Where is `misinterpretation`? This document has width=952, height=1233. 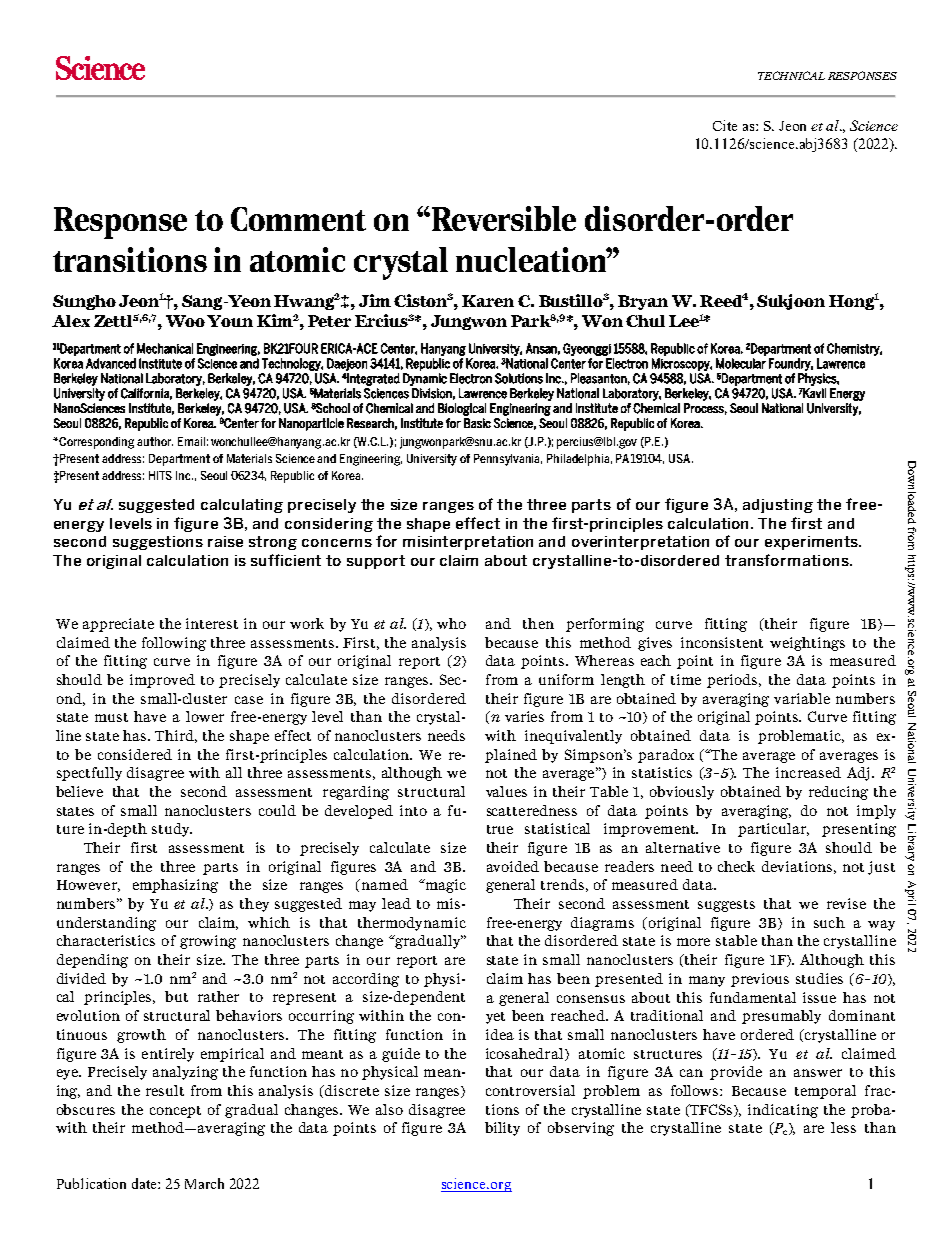
misinterpretation is located at coordinates (468, 543).
